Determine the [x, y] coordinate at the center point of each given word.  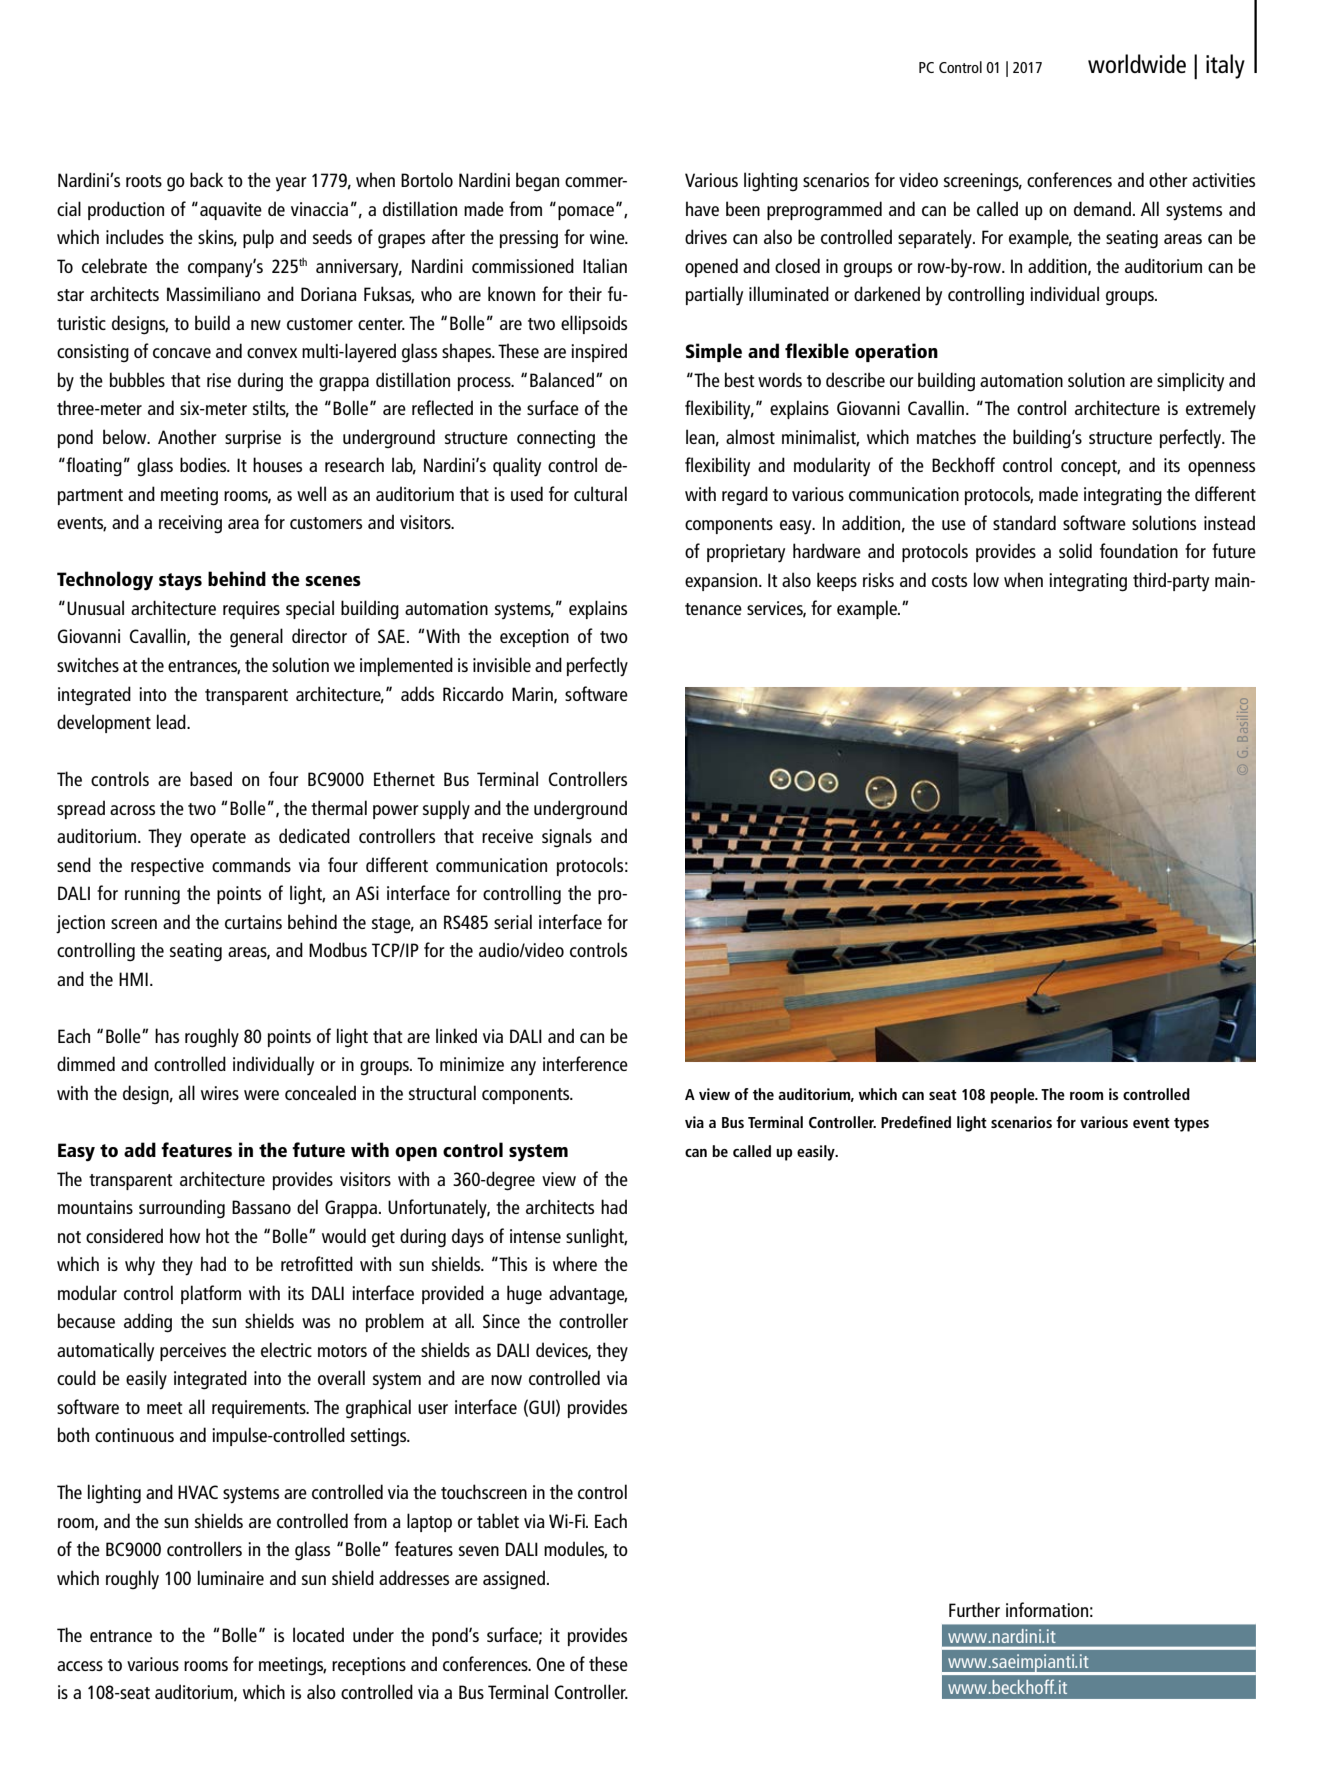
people [1013, 1096]
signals [567, 838]
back [206, 179]
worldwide [1137, 63]
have [702, 208]
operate [218, 839]
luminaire [231, 1577]
